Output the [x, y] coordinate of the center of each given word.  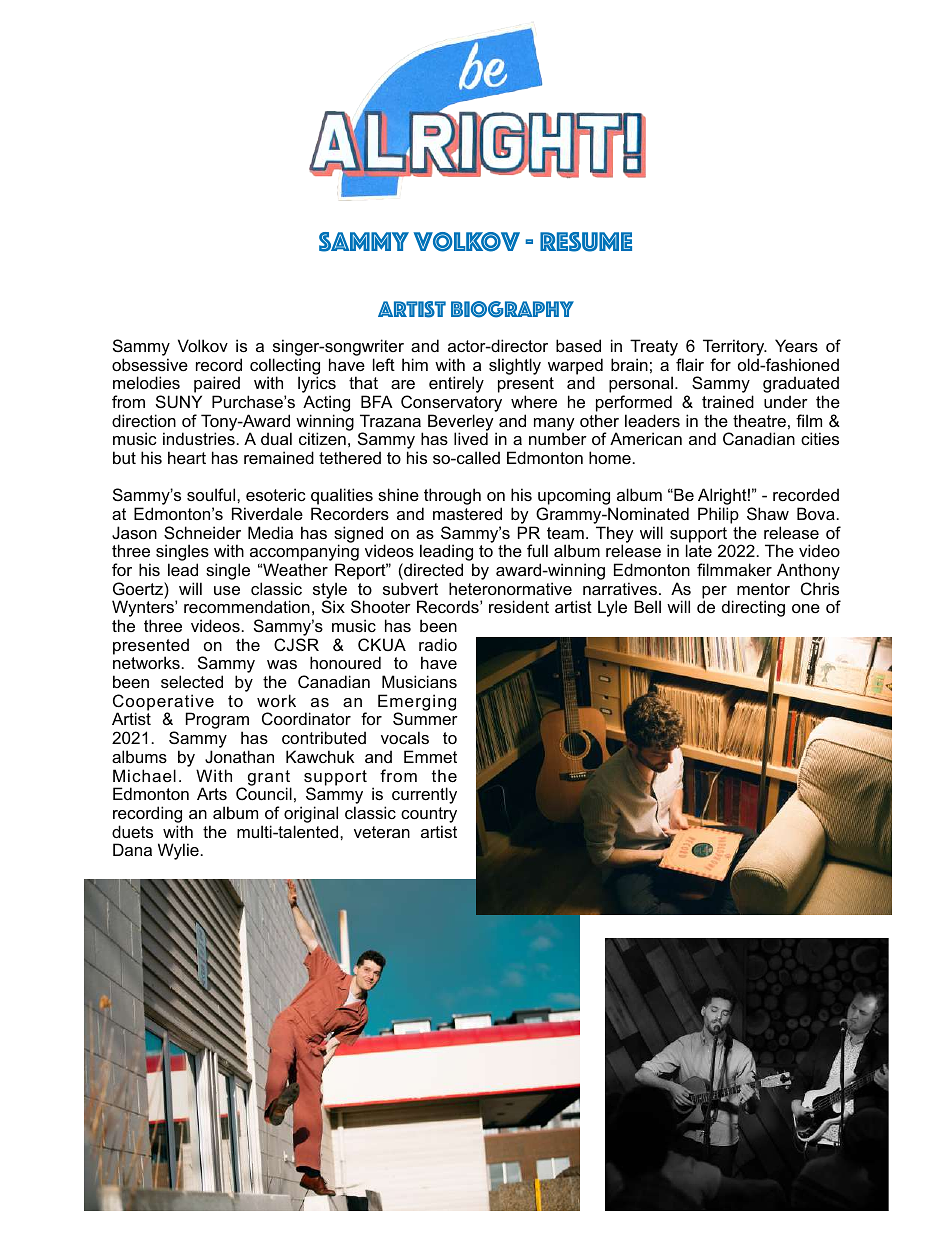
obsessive [150, 364]
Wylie [178, 851]
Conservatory [451, 403]
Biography [512, 309]
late [699, 550]
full [537, 550]
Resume [586, 242]
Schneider [202, 532]
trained [728, 401]
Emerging [417, 703]
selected [192, 681]
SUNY [179, 401]
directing [753, 608]
